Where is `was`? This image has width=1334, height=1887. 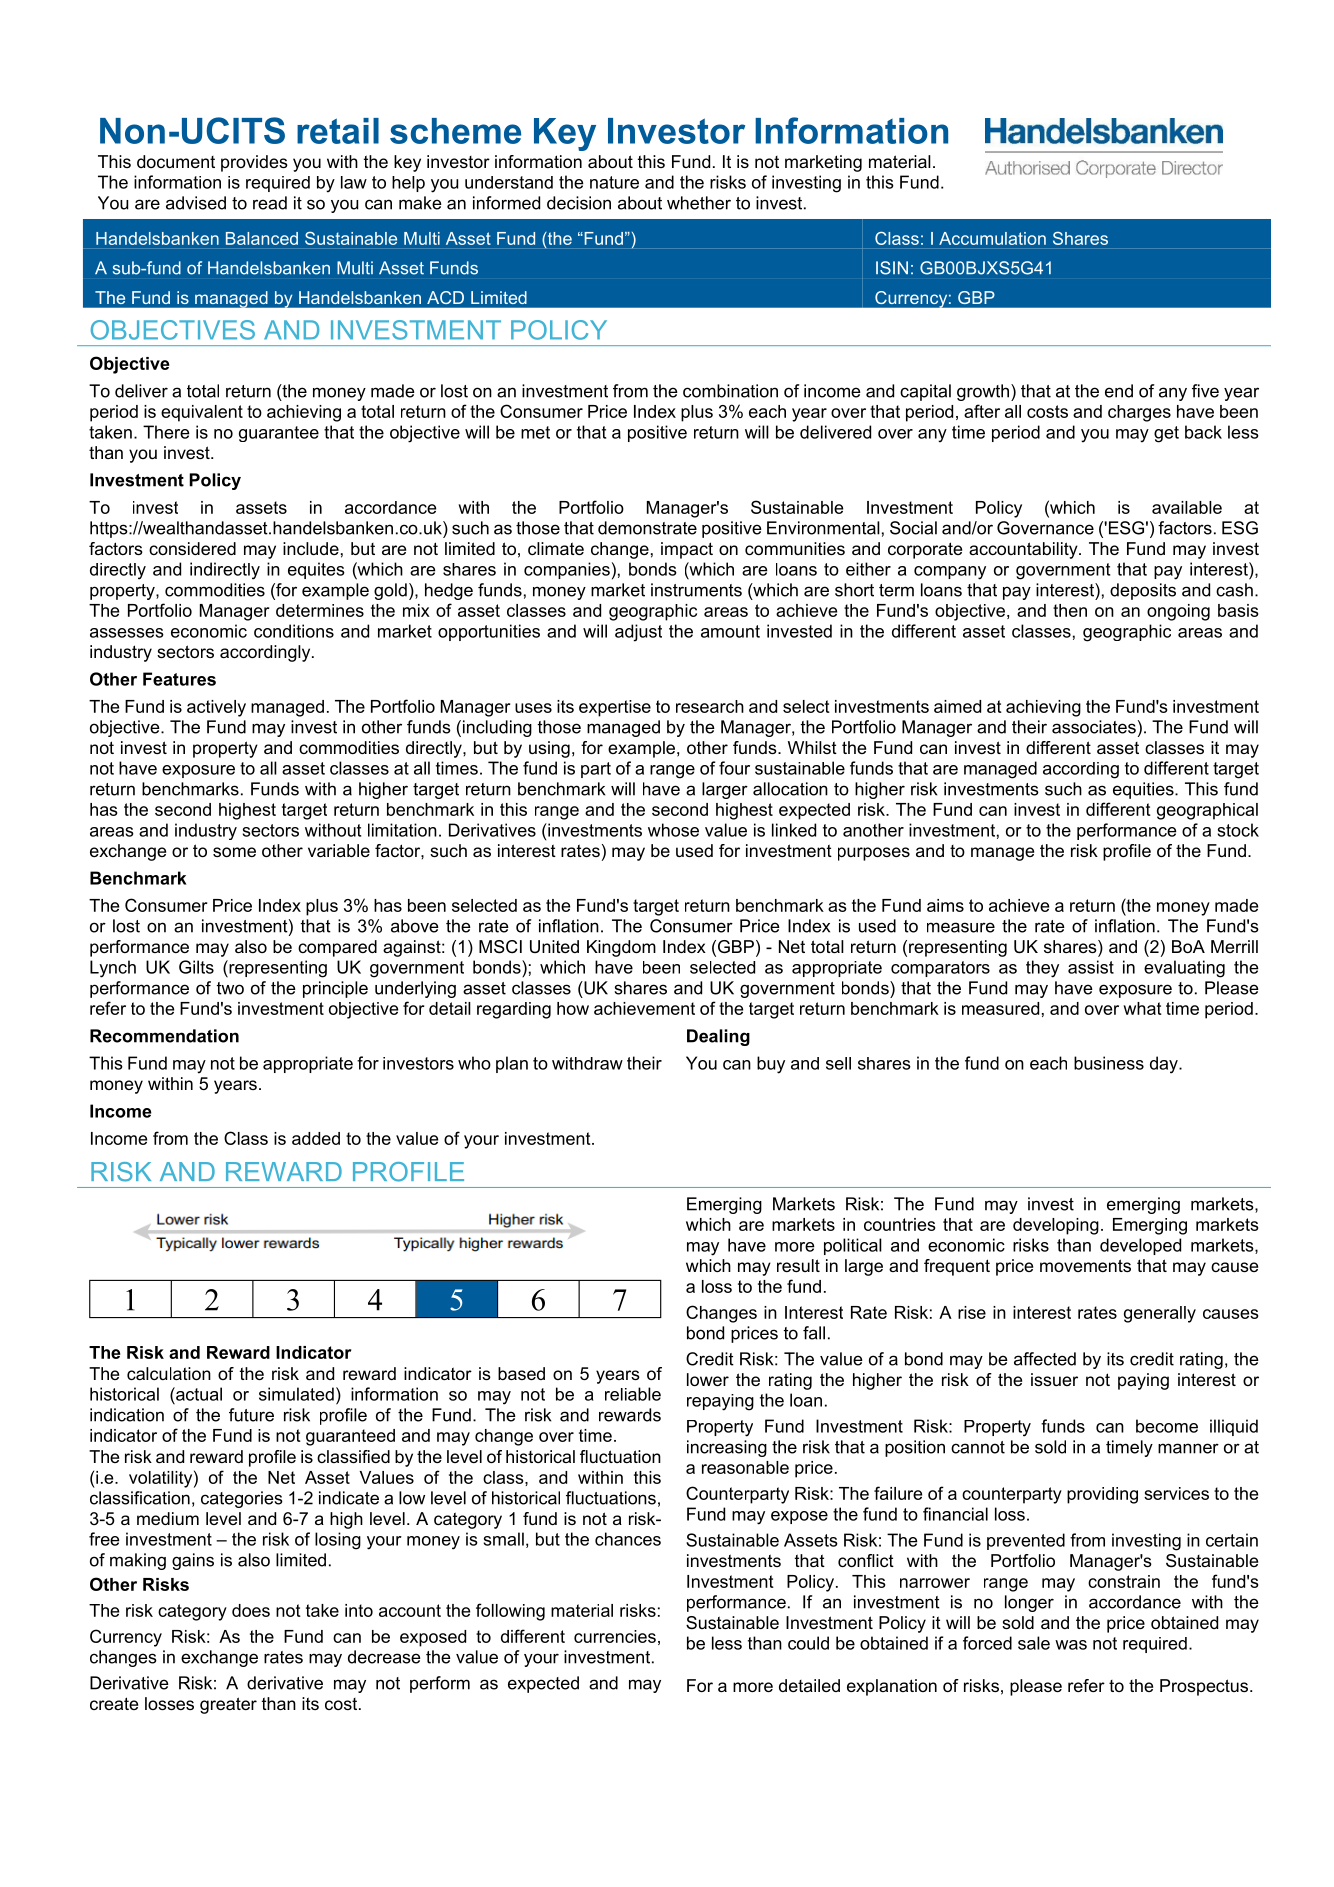
was is located at coordinates (1071, 1645).
